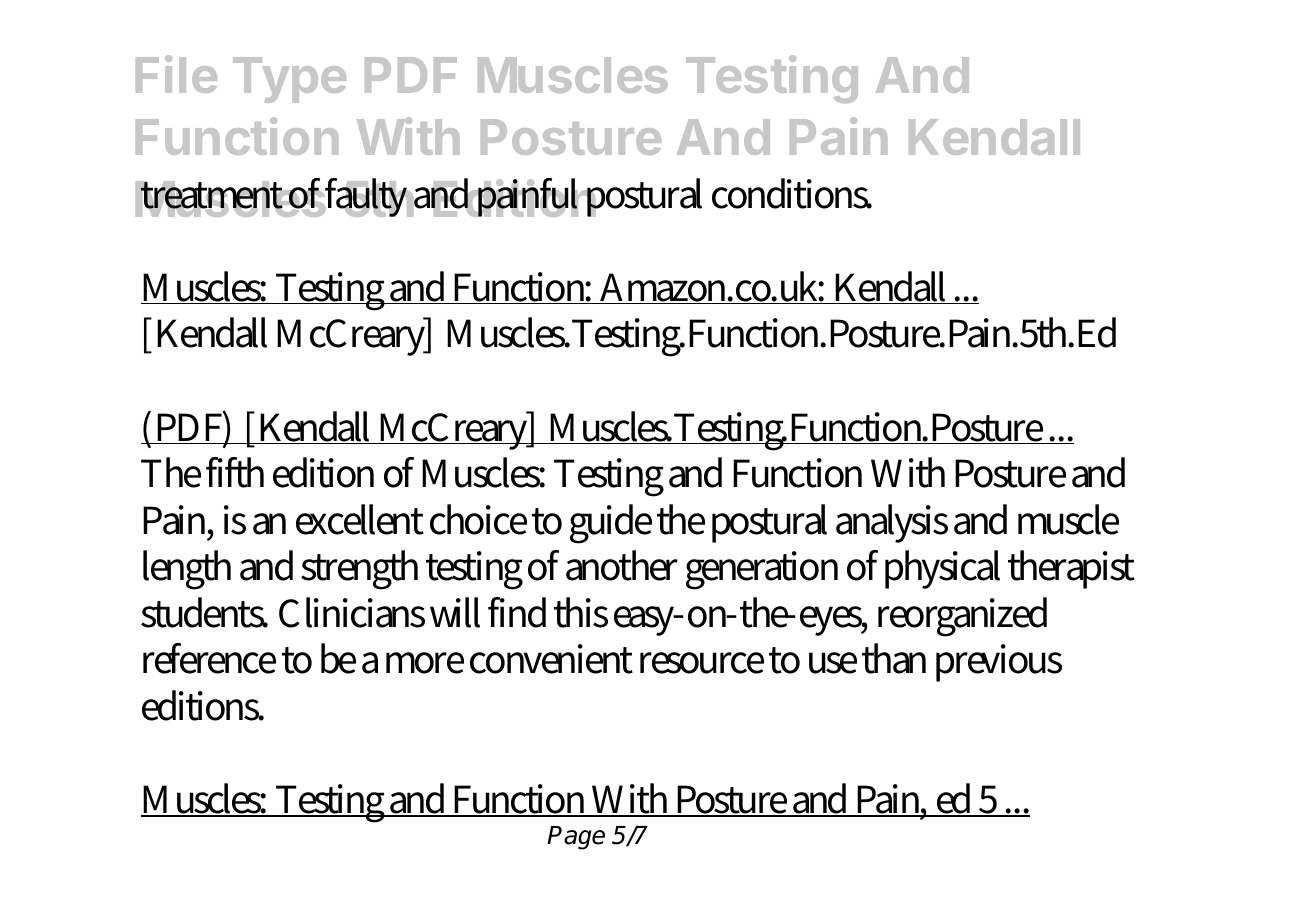  I want to click on choice, so click(478, 519).
